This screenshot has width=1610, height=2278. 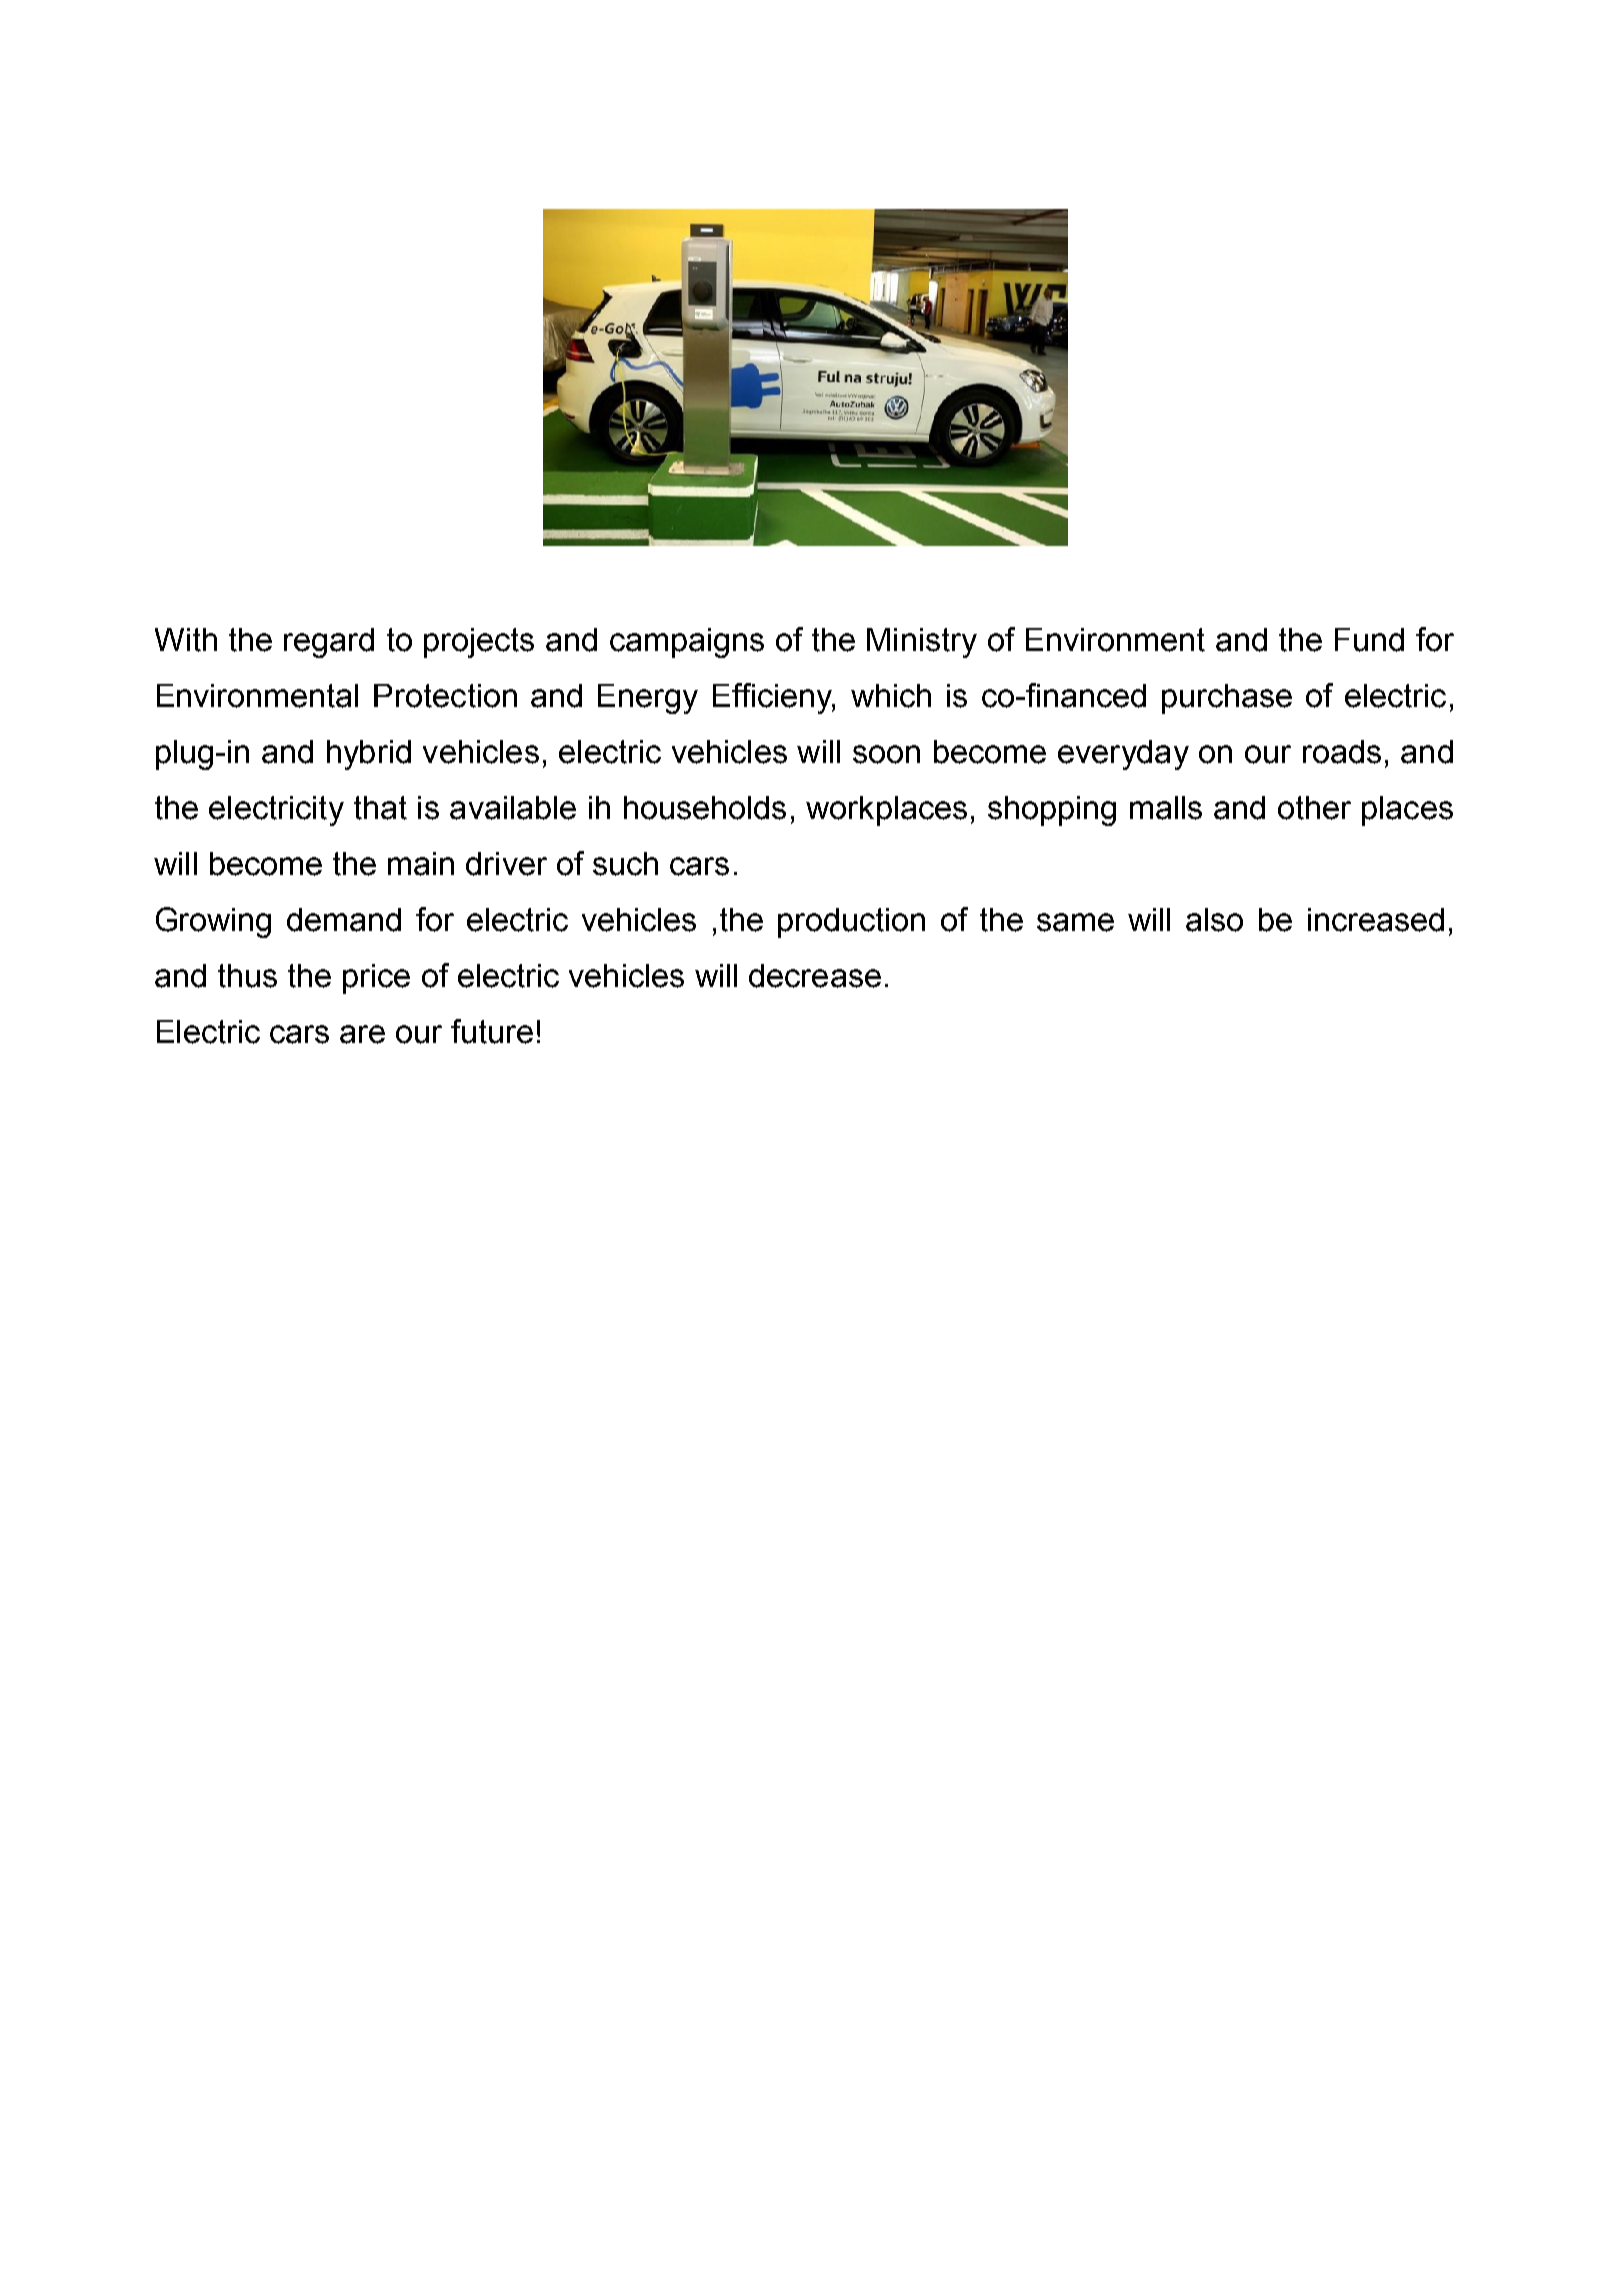 I want to click on are, so click(x=362, y=1034).
